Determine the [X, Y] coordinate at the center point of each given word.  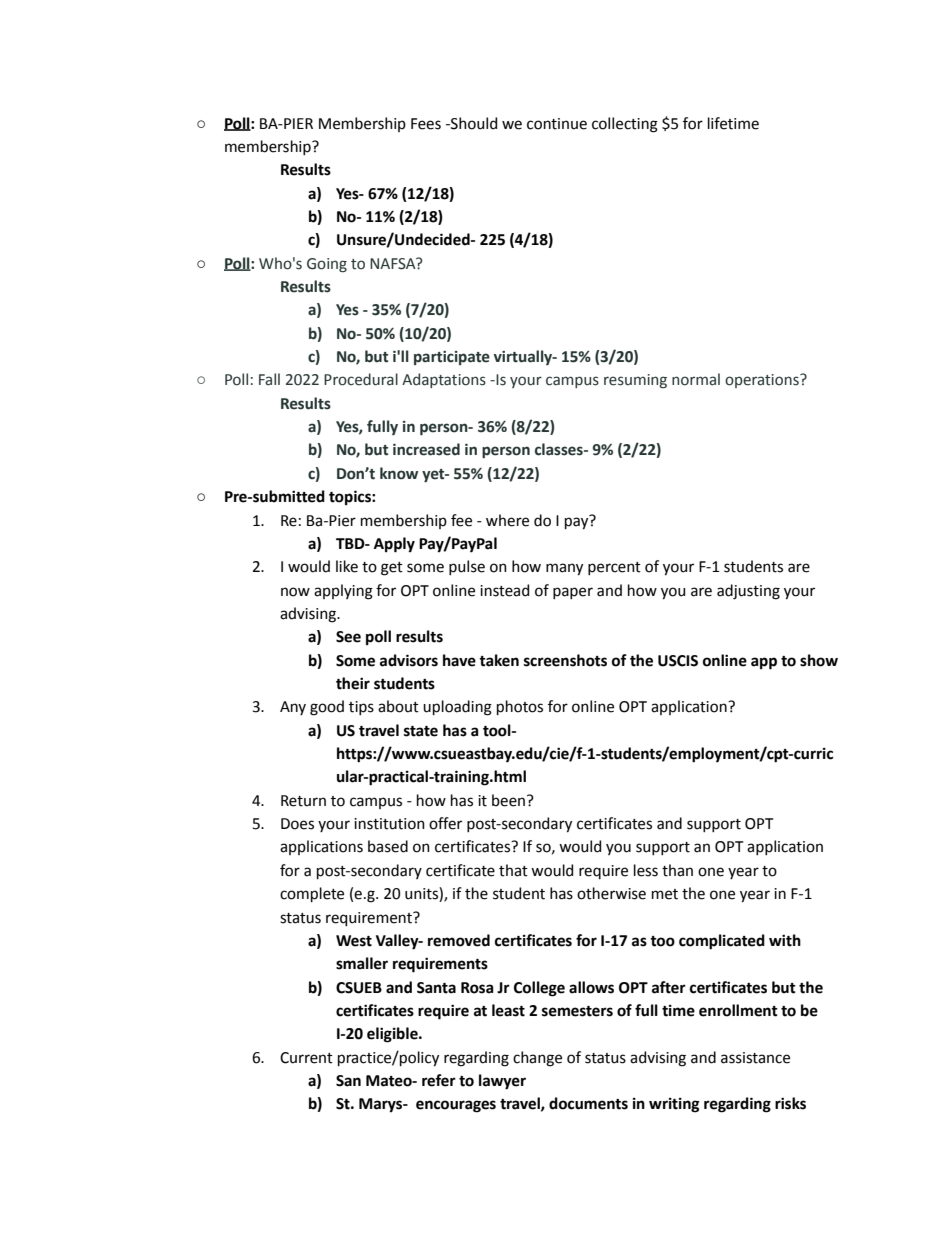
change [537, 1059]
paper [573, 593]
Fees [426, 124]
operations [763, 381]
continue [557, 124]
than [677, 870]
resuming [635, 381]
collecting [625, 125]
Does [297, 824]
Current [306, 1058]
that [513, 870]
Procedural [361, 379]
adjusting [748, 592]
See [348, 637]
